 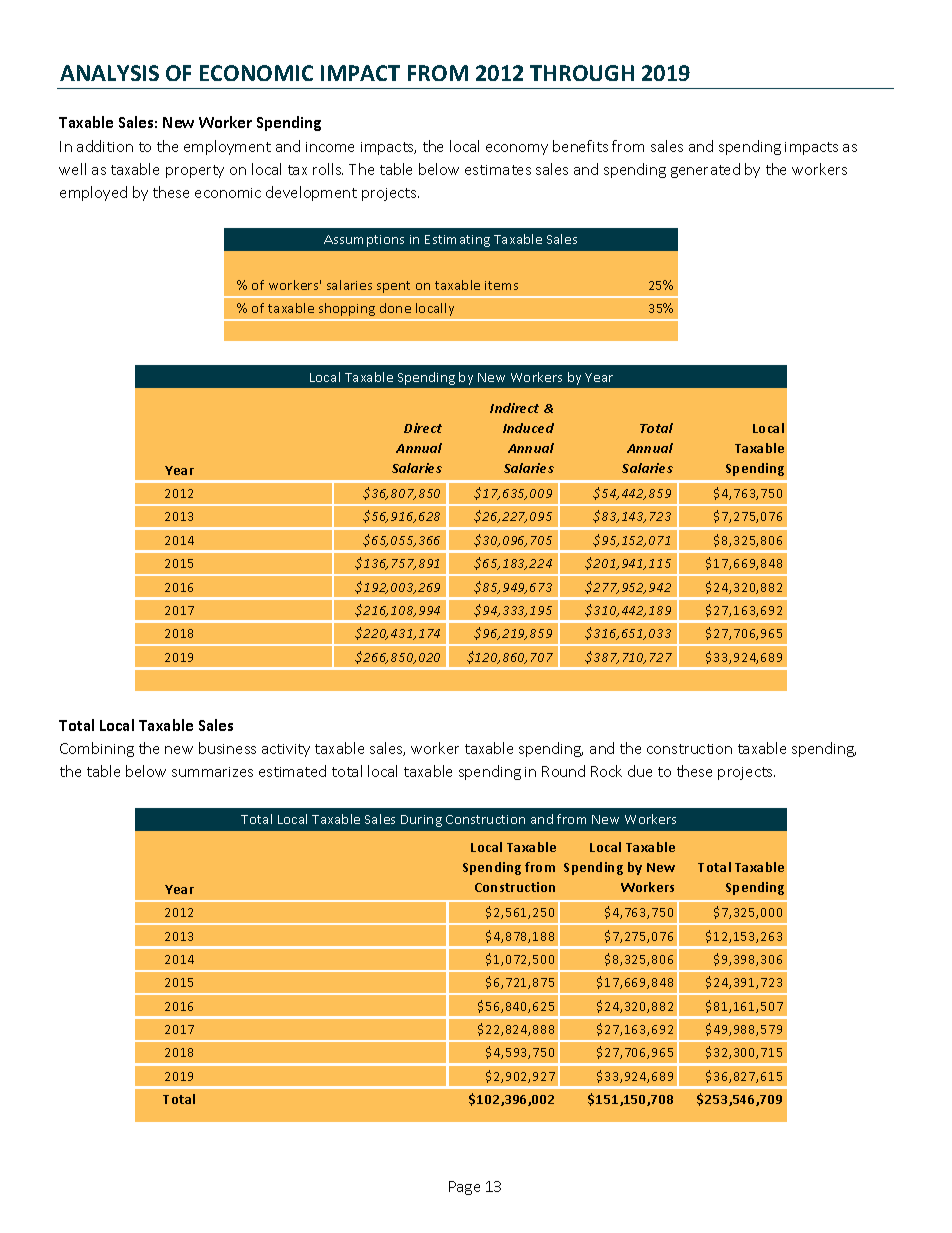 What do you see at coordinates (501, 285) in the document?
I see `items` at bounding box center [501, 285].
